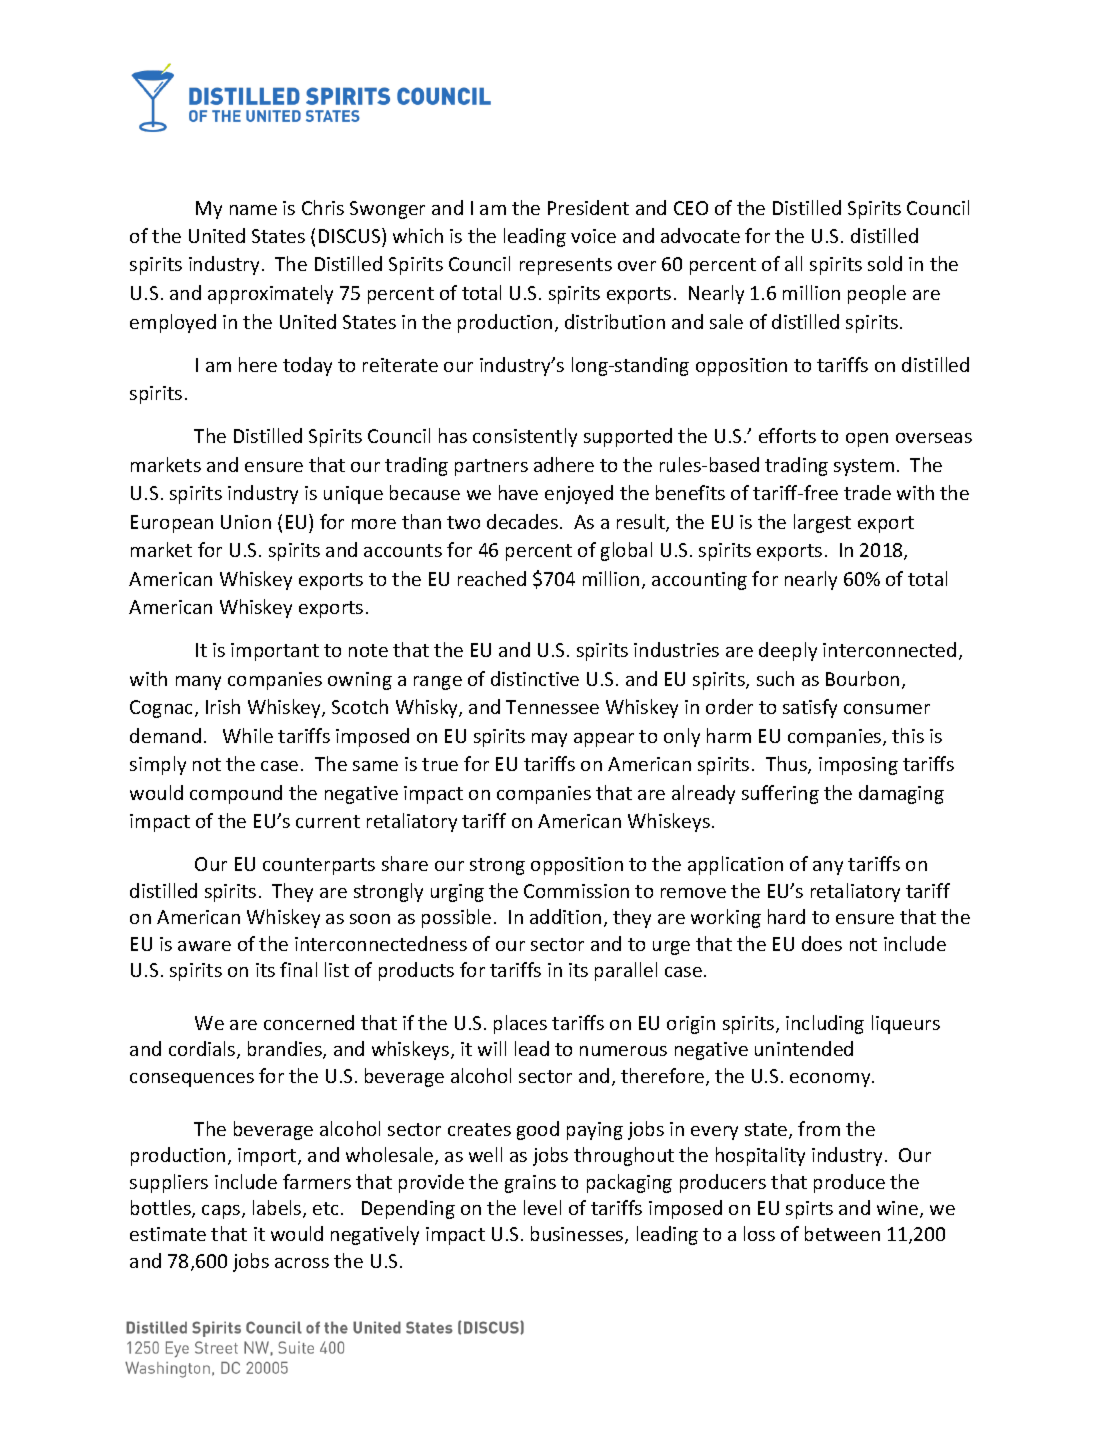  I want to click on Union, so click(246, 522).
